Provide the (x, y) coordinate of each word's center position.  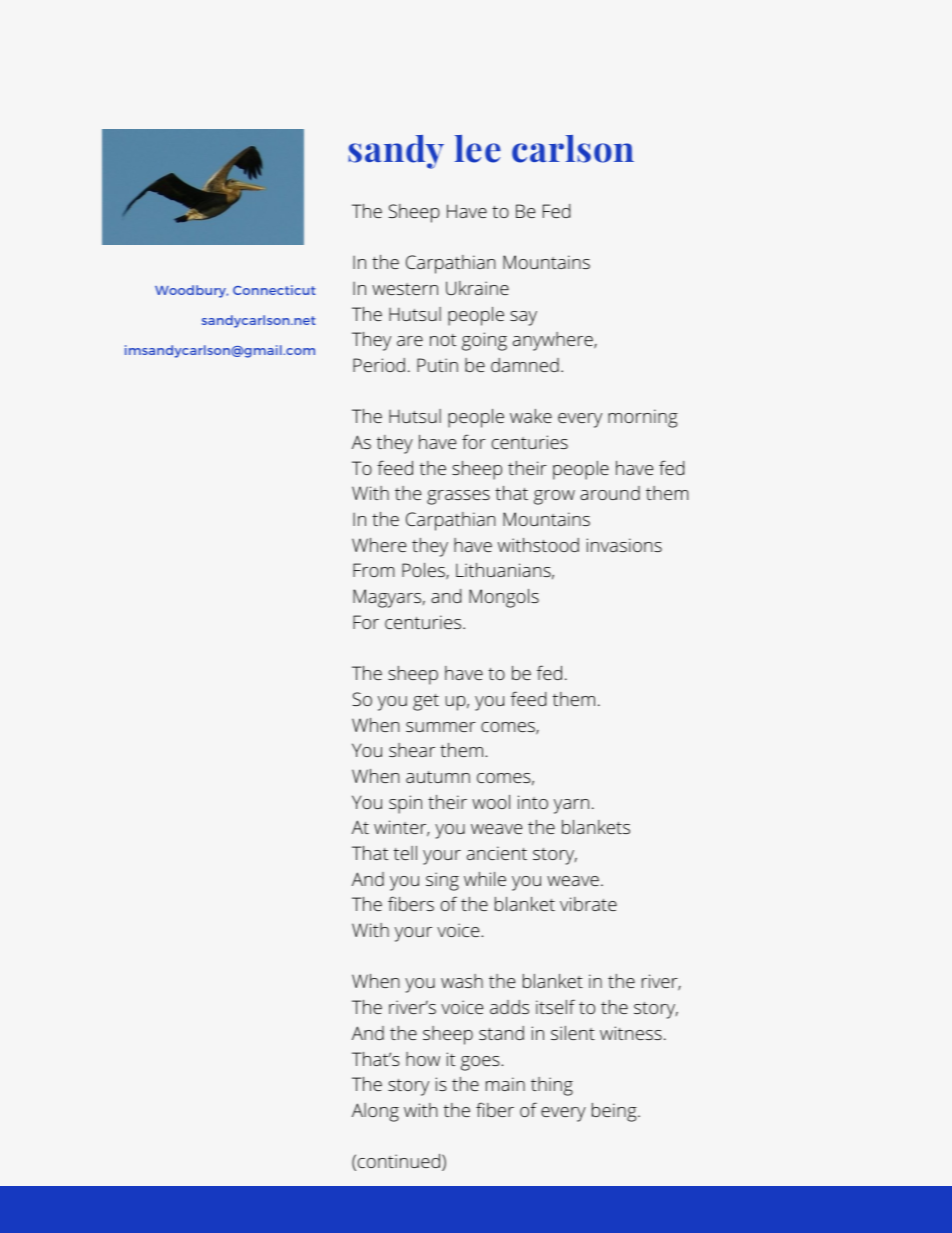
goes (481, 1063)
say (523, 318)
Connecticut (274, 290)
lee (478, 149)
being (615, 1112)
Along (375, 1112)
